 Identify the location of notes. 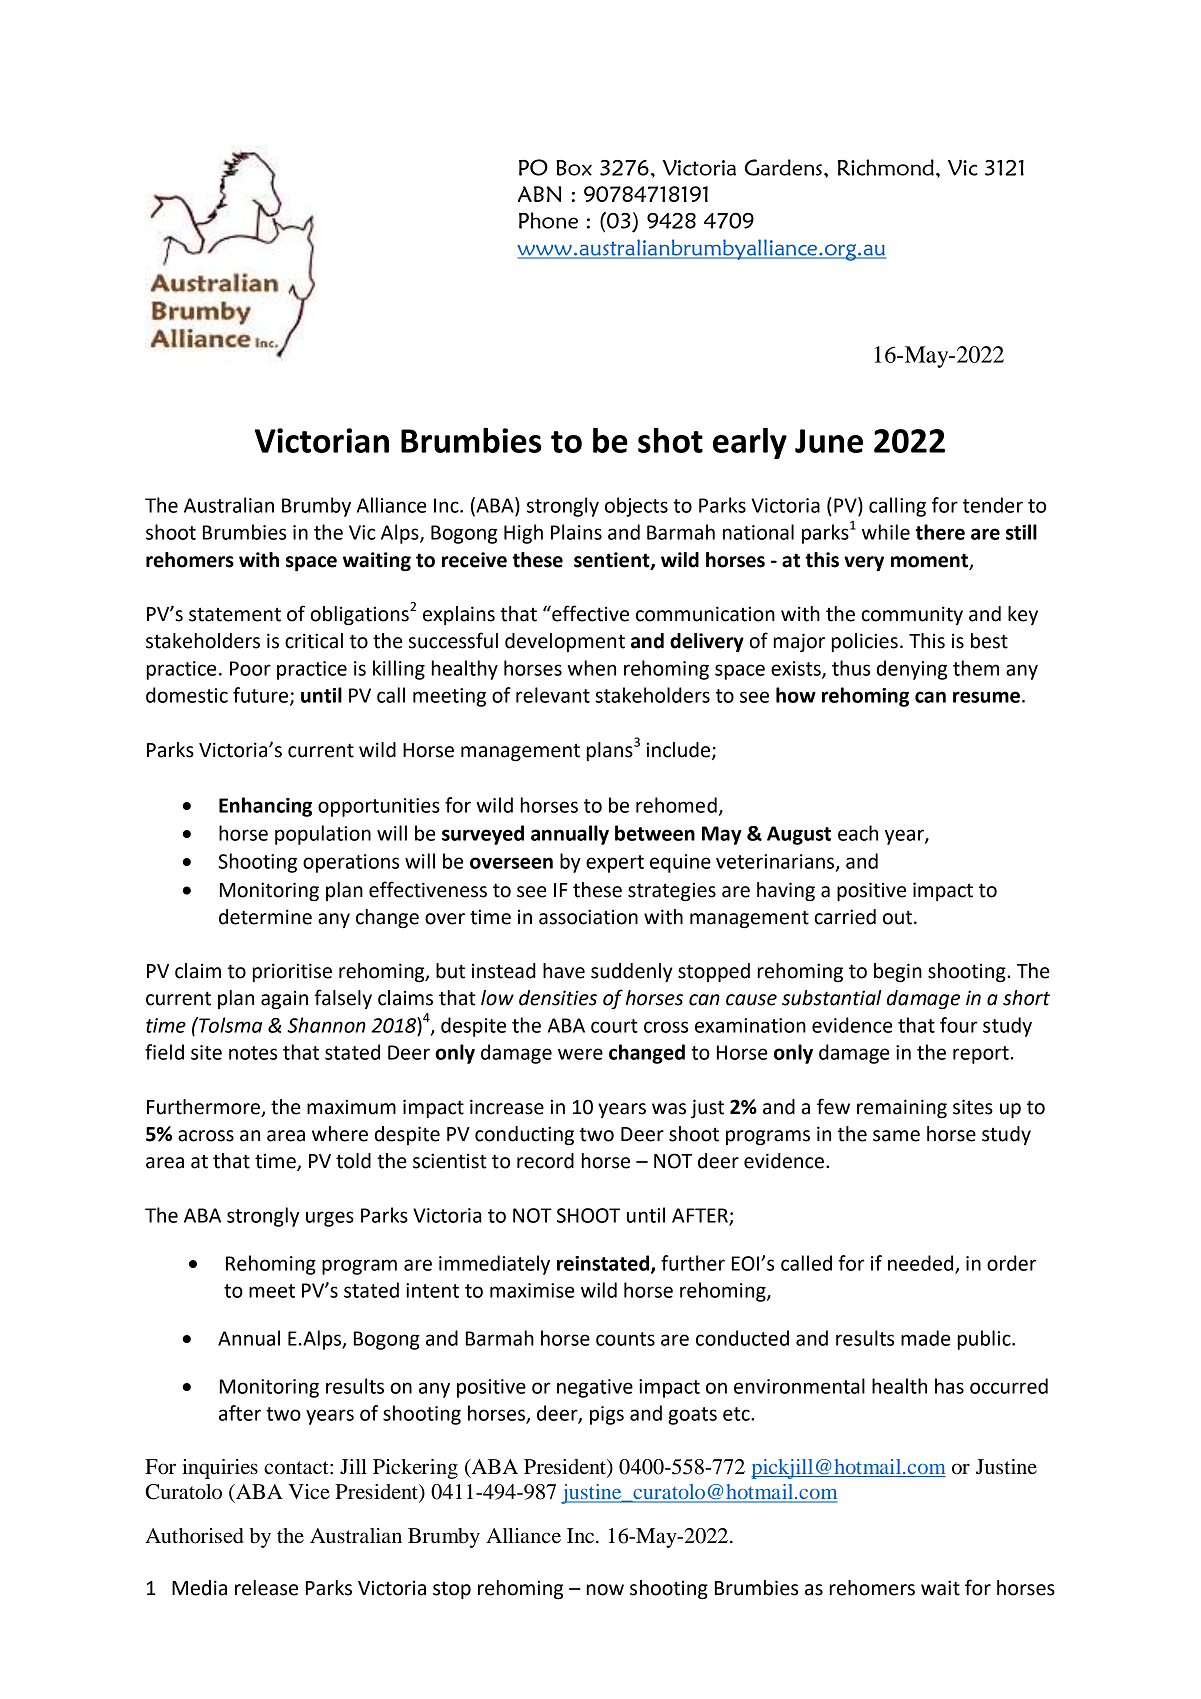
(253, 1053).
